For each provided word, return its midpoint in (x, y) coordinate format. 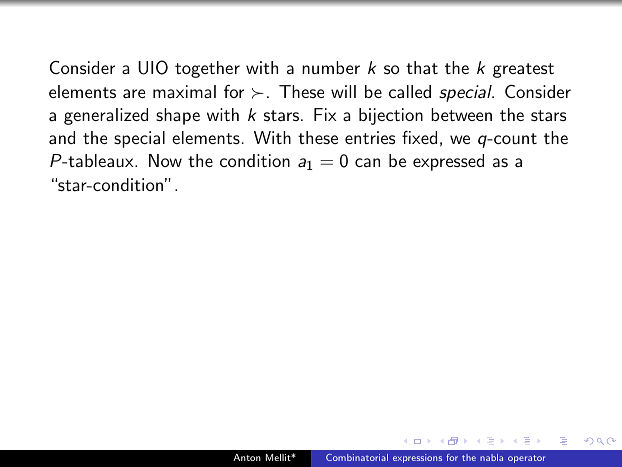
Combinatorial (357, 457)
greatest (523, 70)
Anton (247, 457)
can (367, 162)
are (134, 93)
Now (165, 160)
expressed (448, 162)
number (331, 67)
